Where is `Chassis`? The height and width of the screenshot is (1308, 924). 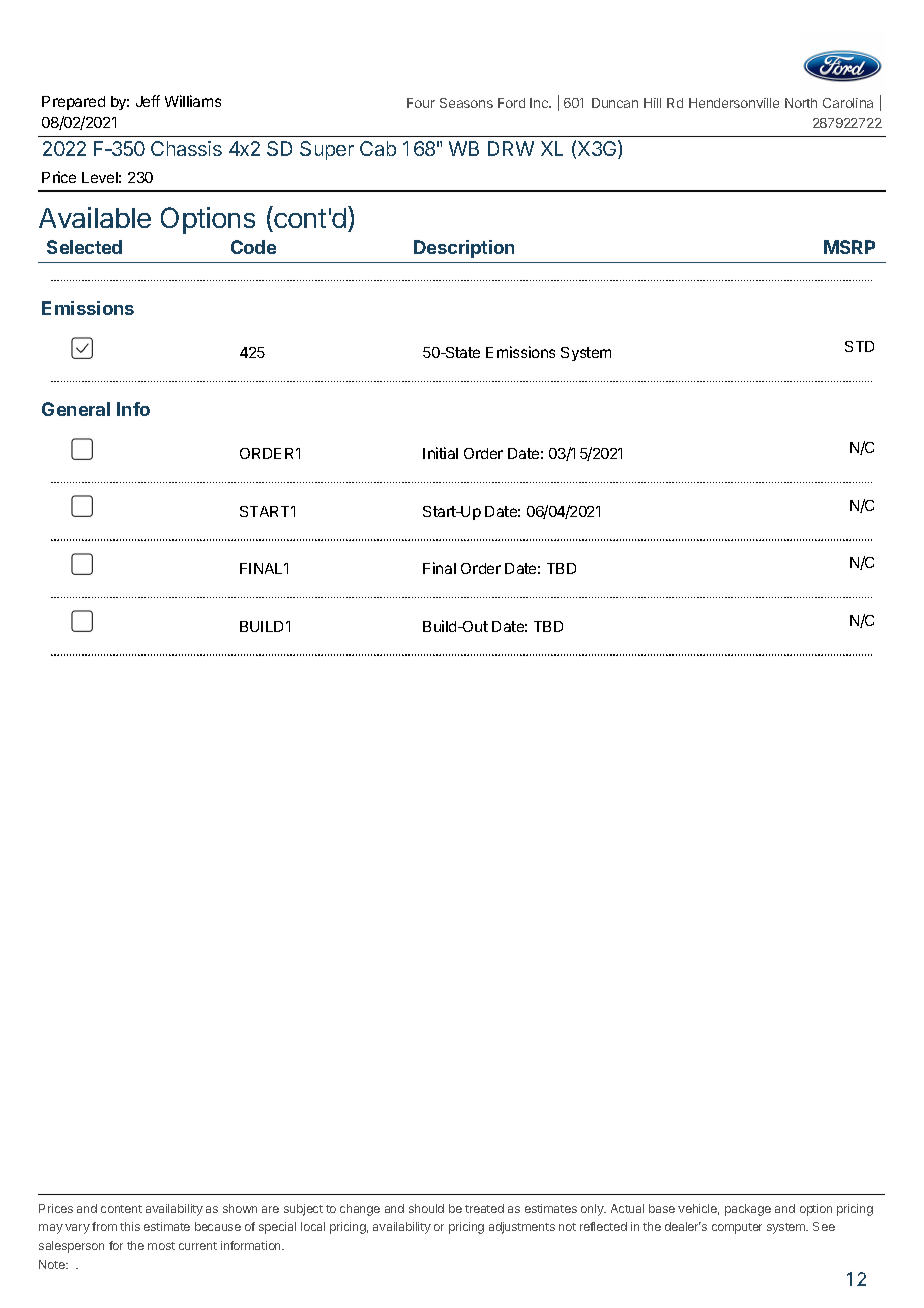
Chassis is located at coordinates (186, 148).
